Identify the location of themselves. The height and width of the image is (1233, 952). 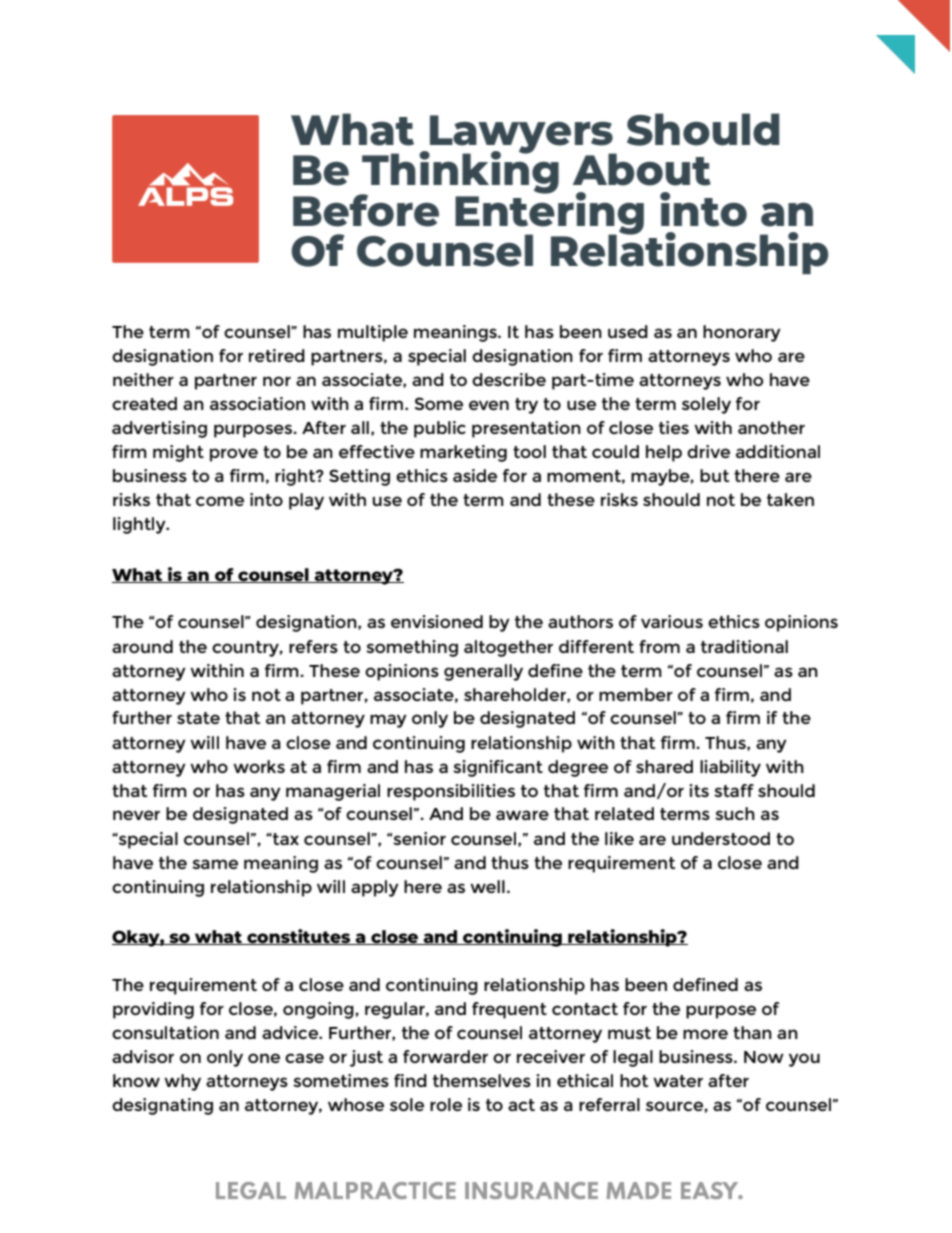
(482, 1080).
